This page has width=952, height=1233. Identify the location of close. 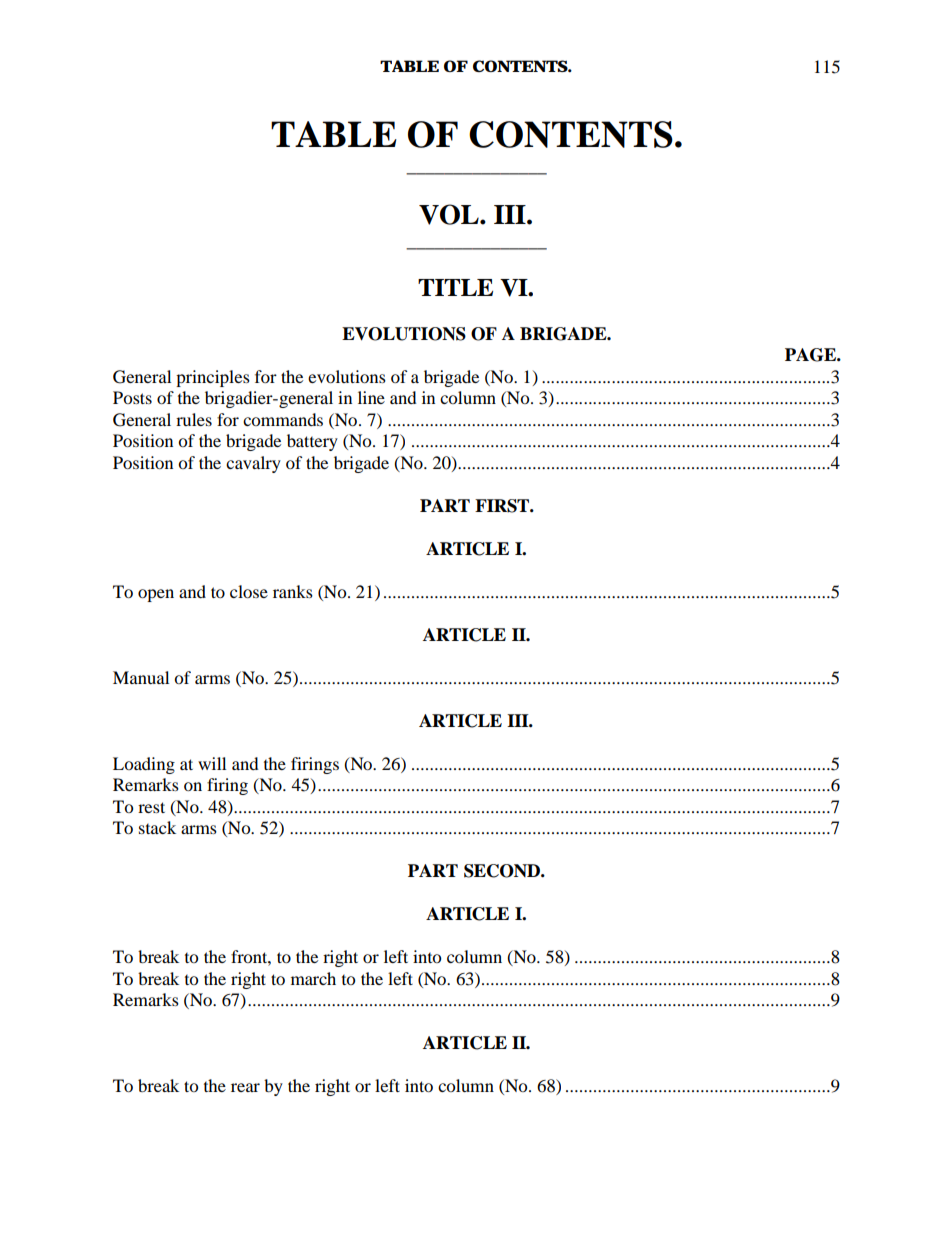
(249, 591).
